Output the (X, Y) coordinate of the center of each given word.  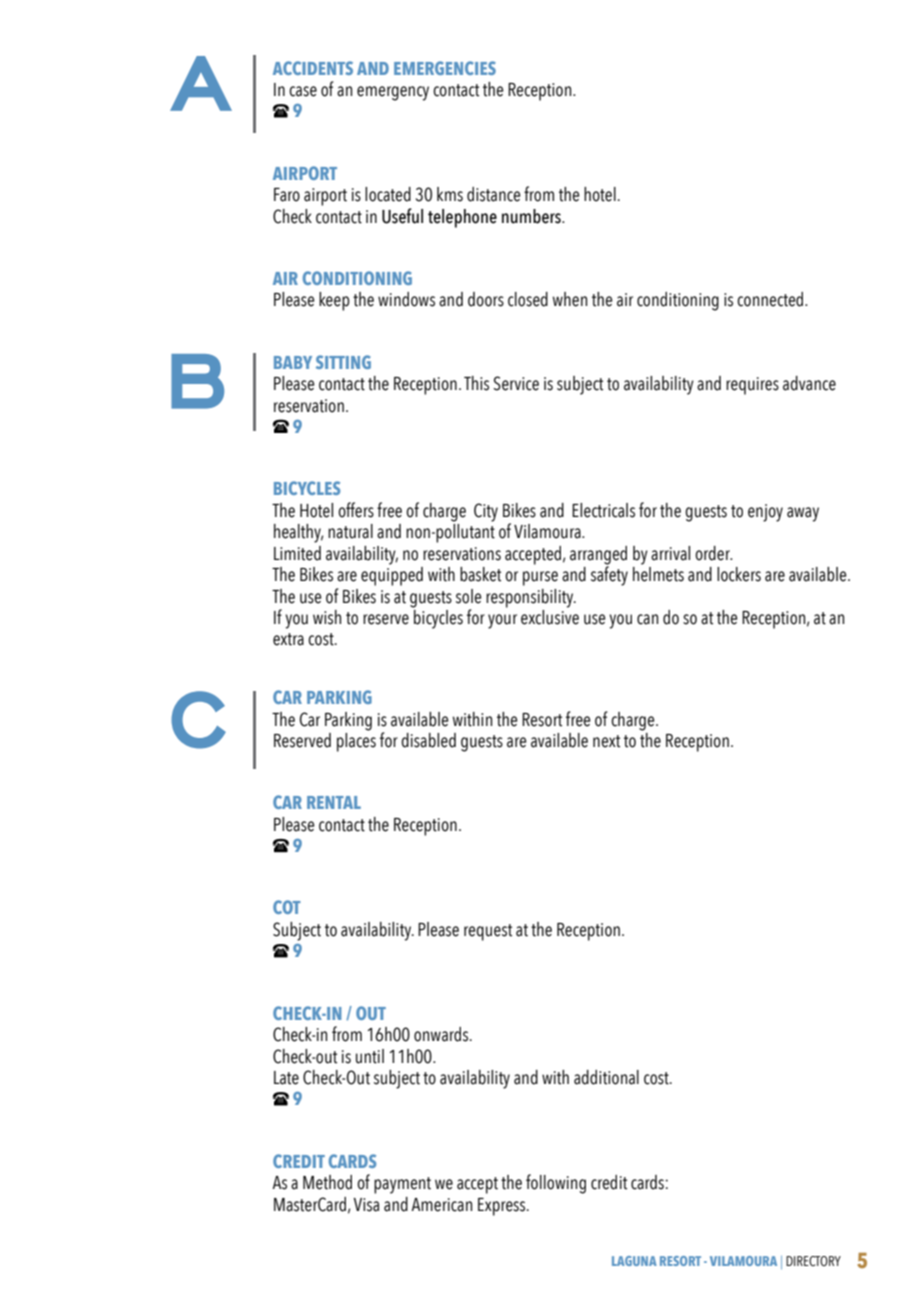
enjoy (765, 513)
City (486, 512)
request (488, 932)
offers (356, 510)
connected (771, 299)
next (606, 741)
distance (494, 194)
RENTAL (334, 802)
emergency (393, 93)
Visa (366, 1205)
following (556, 1184)
